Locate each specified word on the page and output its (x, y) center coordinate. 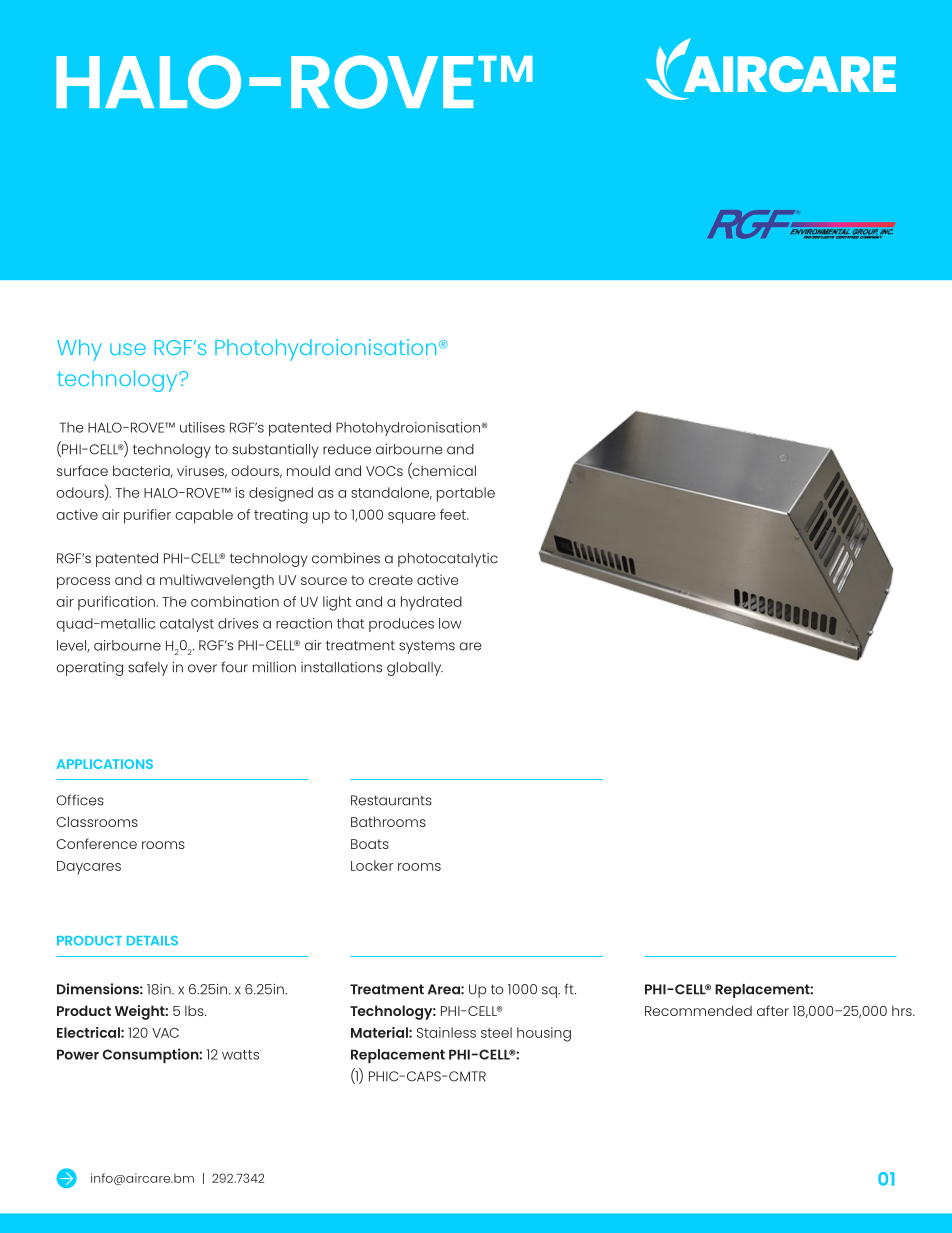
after (773, 1010)
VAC (165, 1033)
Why (79, 350)
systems (427, 647)
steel (496, 1032)
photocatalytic (448, 560)
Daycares (89, 867)
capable (204, 516)
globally (415, 669)
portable (466, 494)
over (202, 668)
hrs (903, 1010)
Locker (372, 865)
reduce (347, 449)
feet (454, 514)
